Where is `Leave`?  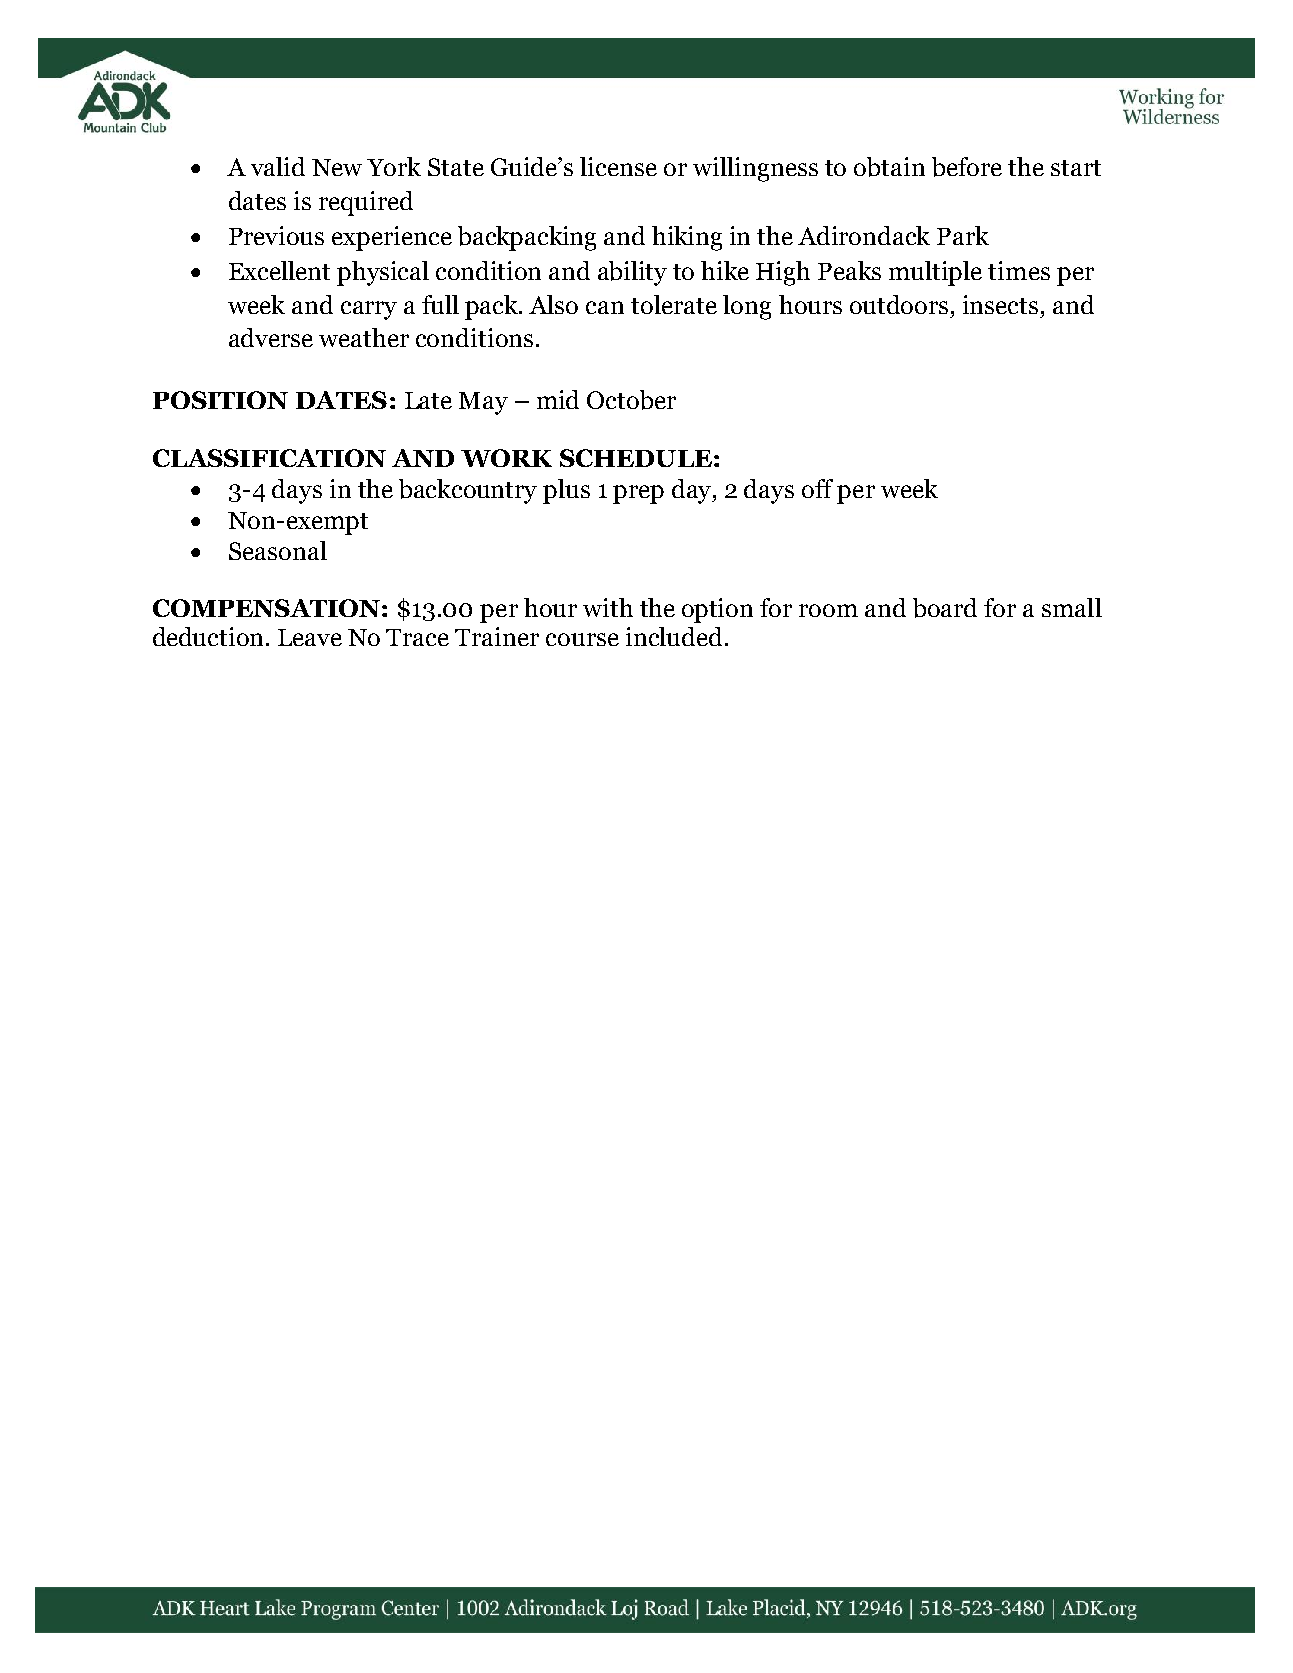 Leave is located at coordinates (310, 637).
